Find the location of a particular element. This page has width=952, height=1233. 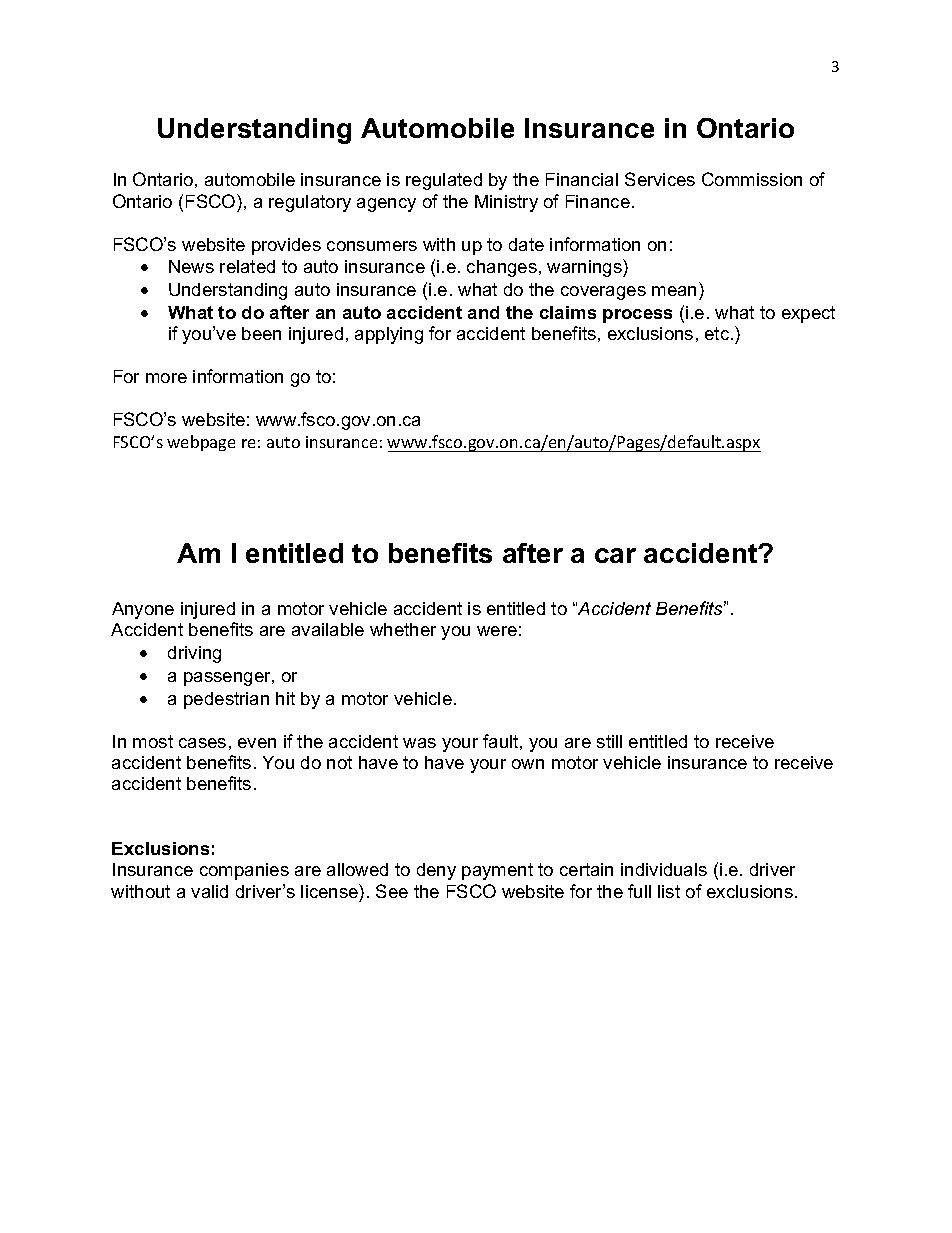

regulatory is located at coordinates (310, 203).
